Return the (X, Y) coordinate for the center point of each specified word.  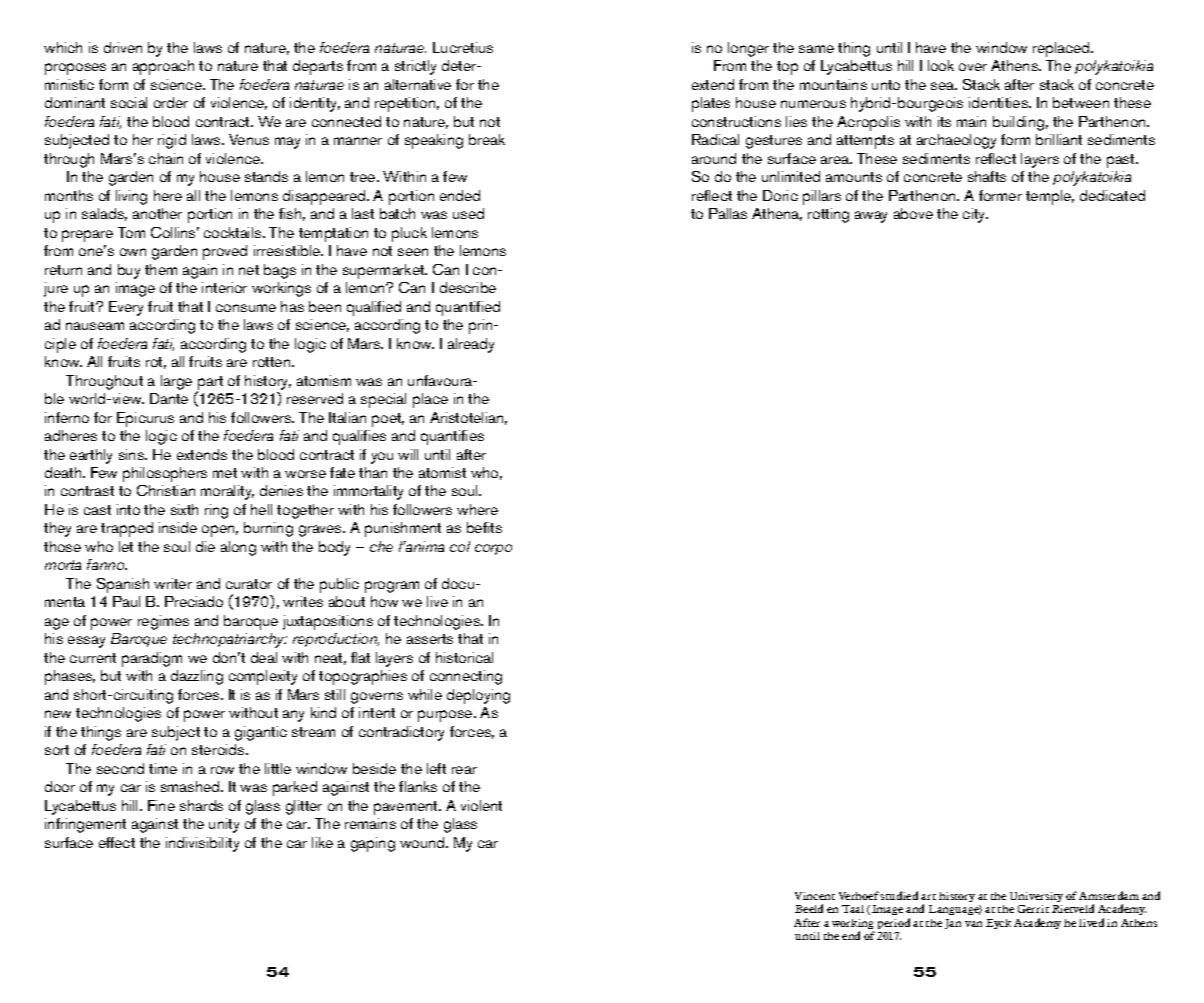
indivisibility (202, 844)
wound (423, 842)
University (1036, 897)
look (941, 65)
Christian (166, 490)
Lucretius (463, 47)
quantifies (452, 437)
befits (484, 527)
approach (163, 67)
